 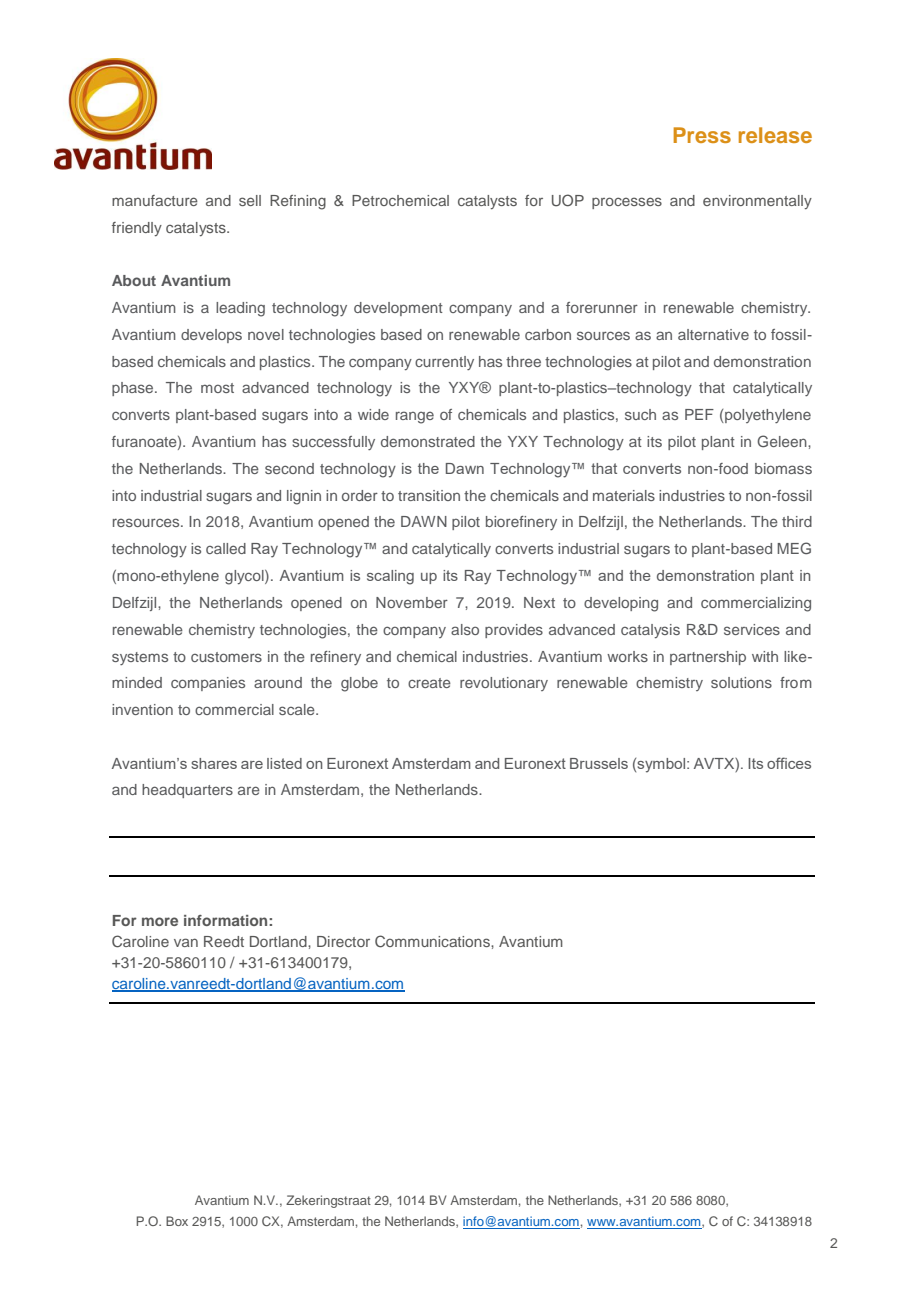 I want to click on sell, so click(x=250, y=200).
